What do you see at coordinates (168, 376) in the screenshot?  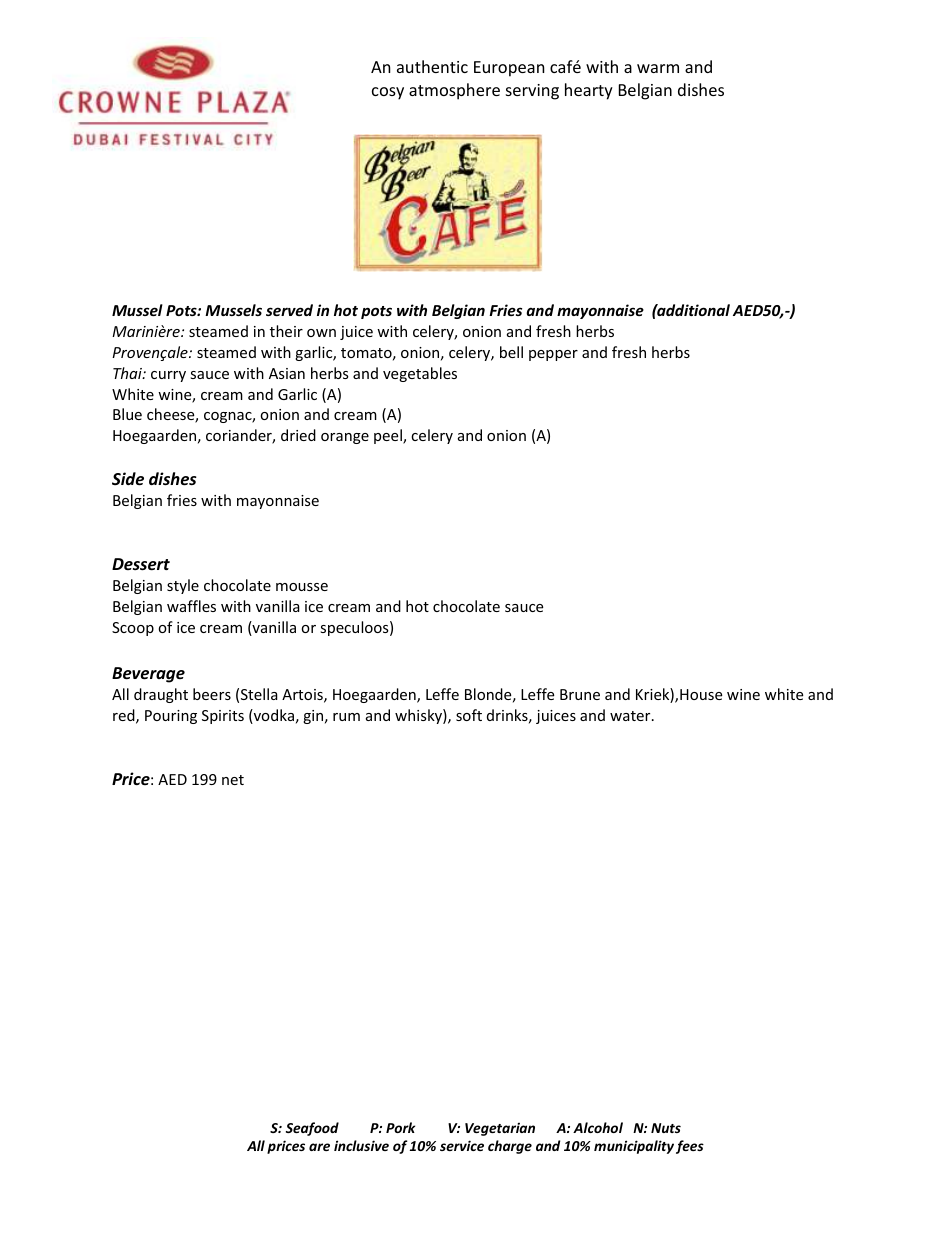 I see `curry` at bounding box center [168, 376].
